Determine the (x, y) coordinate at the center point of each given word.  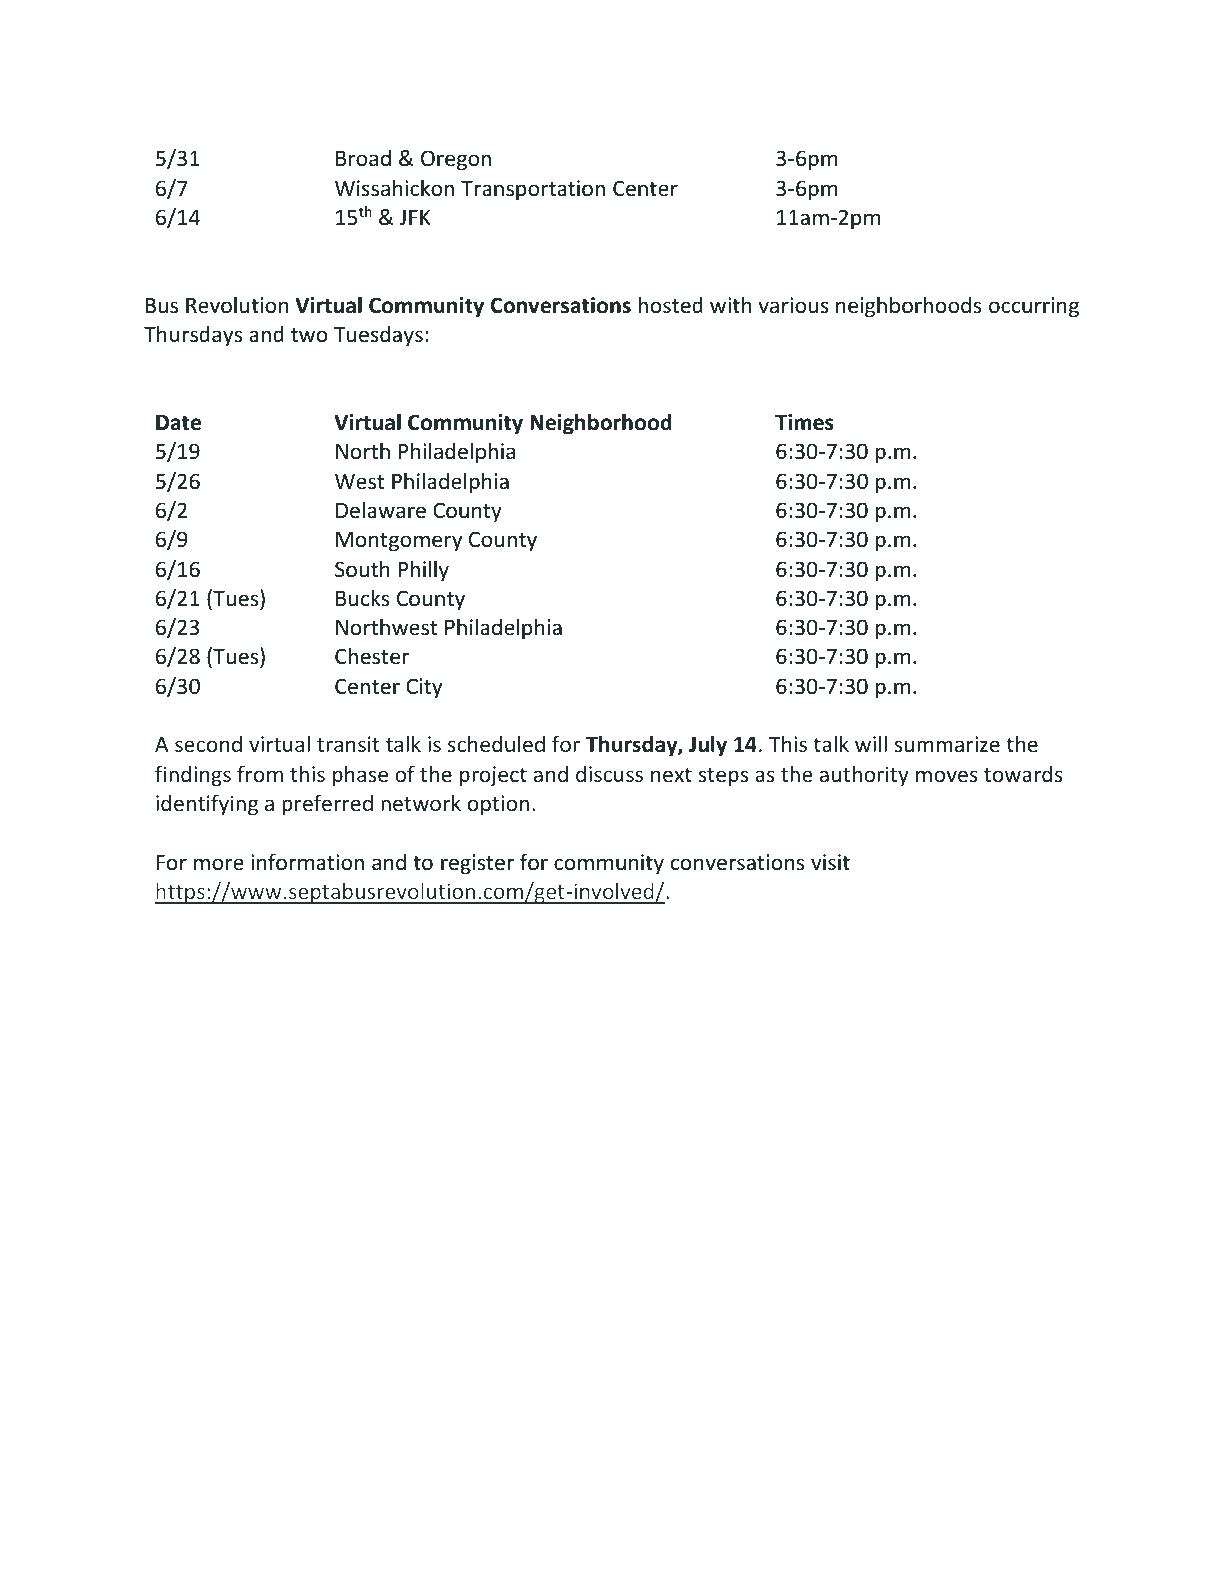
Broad (363, 158)
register (477, 864)
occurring (1034, 307)
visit (830, 862)
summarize (947, 744)
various (793, 305)
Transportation (533, 190)
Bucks (362, 598)
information (307, 862)
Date (178, 423)
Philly (423, 571)
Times (804, 422)
